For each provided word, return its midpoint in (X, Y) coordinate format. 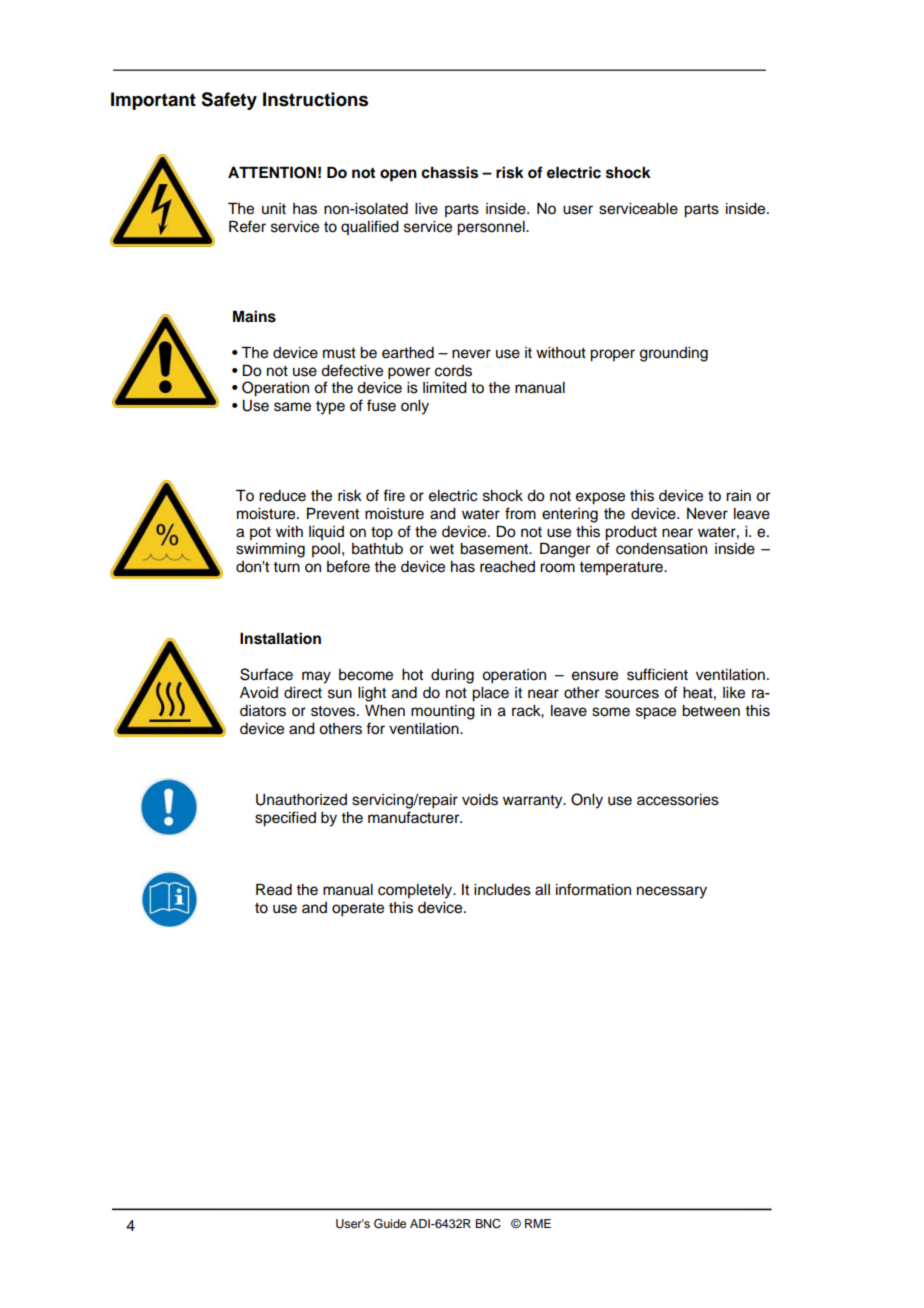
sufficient (657, 674)
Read (274, 889)
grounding (674, 354)
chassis (449, 172)
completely (416, 891)
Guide (390, 1224)
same (292, 407)
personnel (492, 228)
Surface (266, 674)
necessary (672, 892)
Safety (229, 101)
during (452, 676)
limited (445, 388)
